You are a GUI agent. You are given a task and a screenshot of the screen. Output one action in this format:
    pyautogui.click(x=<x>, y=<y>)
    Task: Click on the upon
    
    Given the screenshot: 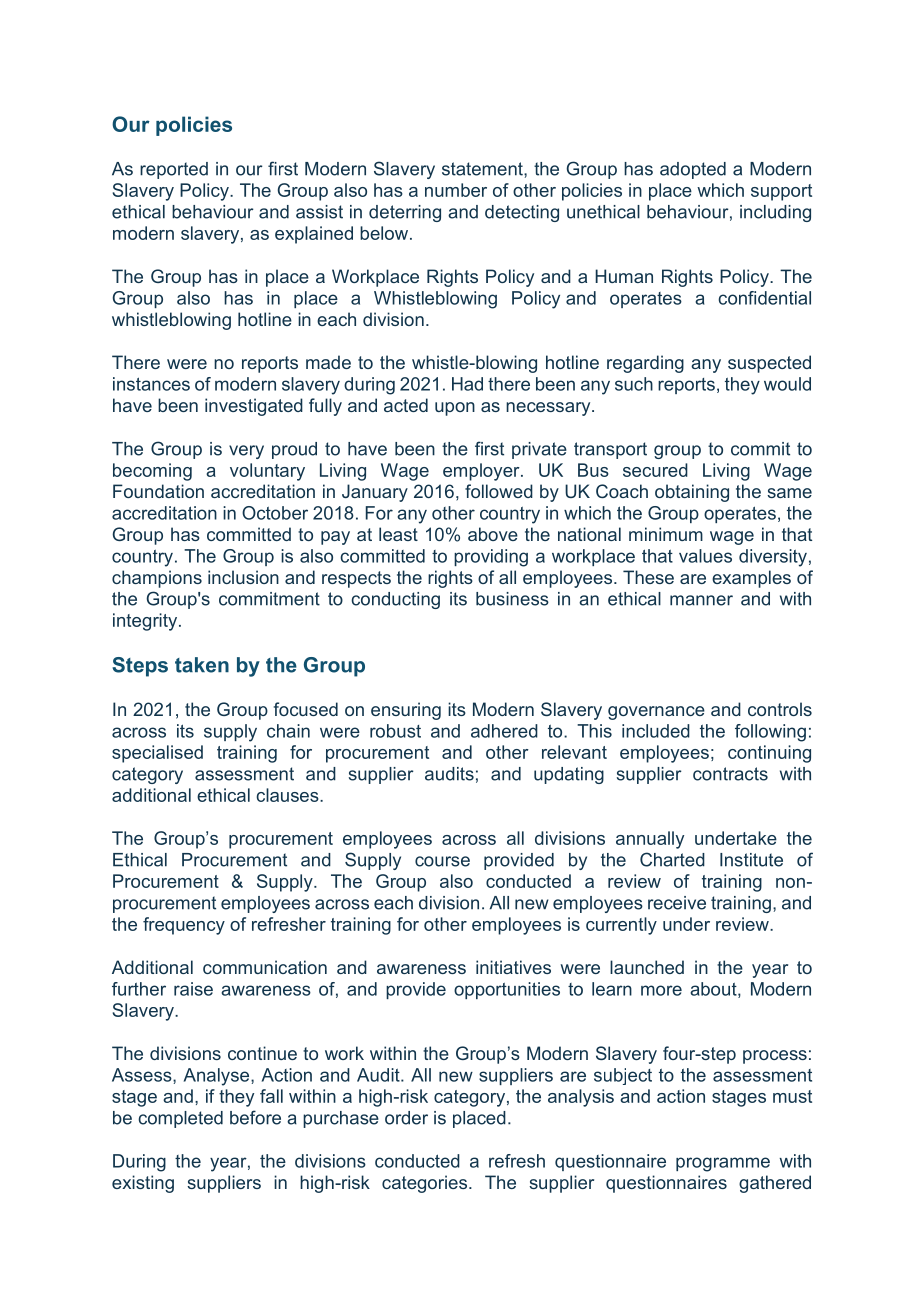 What is the action you would take?
    pyautogui.click(x=455, y=409)
